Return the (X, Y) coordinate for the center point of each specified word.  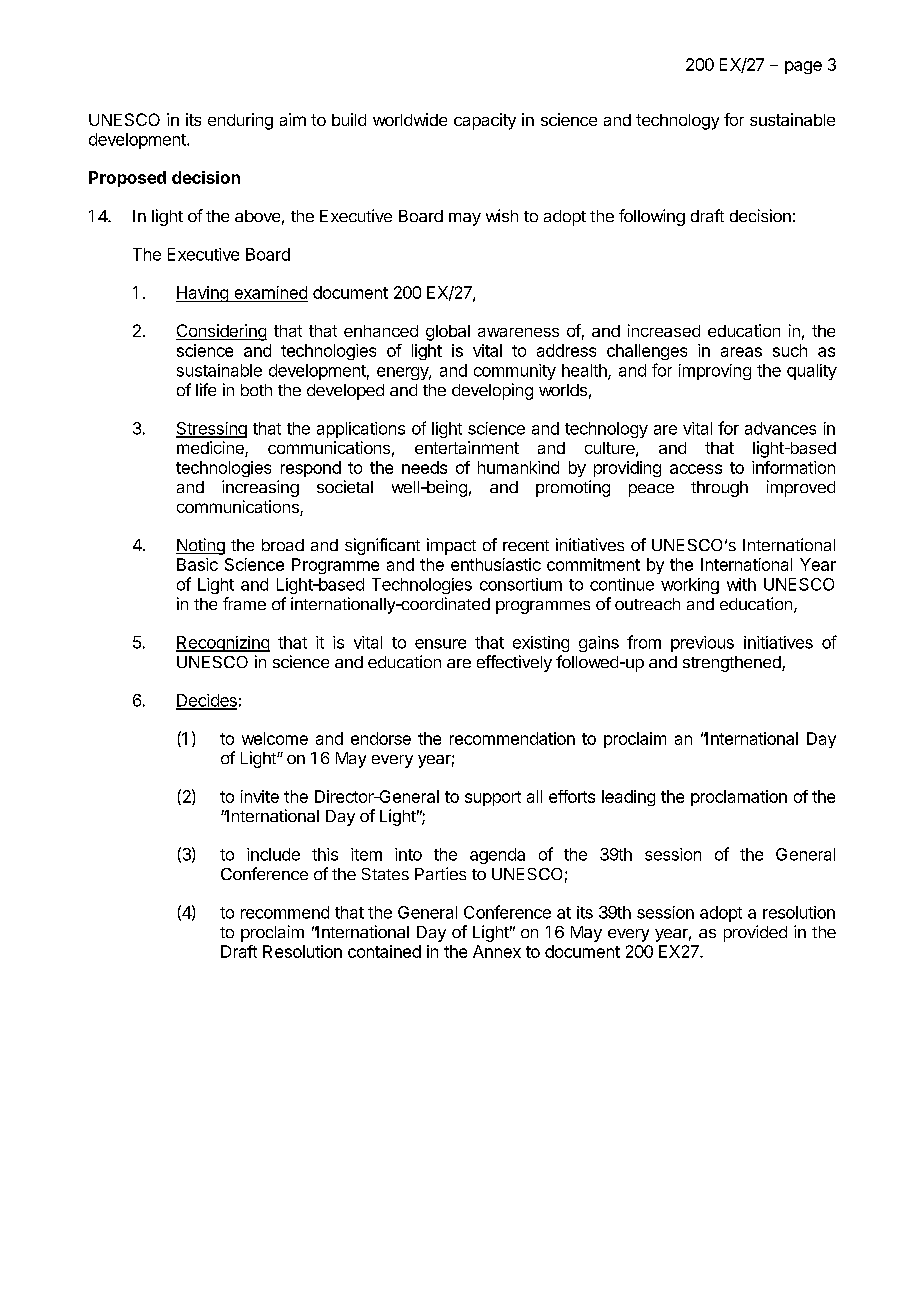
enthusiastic (496, 564)
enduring (240, 121)
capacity (485, 121)
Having (203, 294)
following (652, 217)
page (803, 67)
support (493, 798)
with (741, 584)
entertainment (467, 447)
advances (780, 428)
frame (244, 603)
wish (502, 215)
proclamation (739, 798)
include (273, 854)
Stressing (211, 430)
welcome (275, 738)
